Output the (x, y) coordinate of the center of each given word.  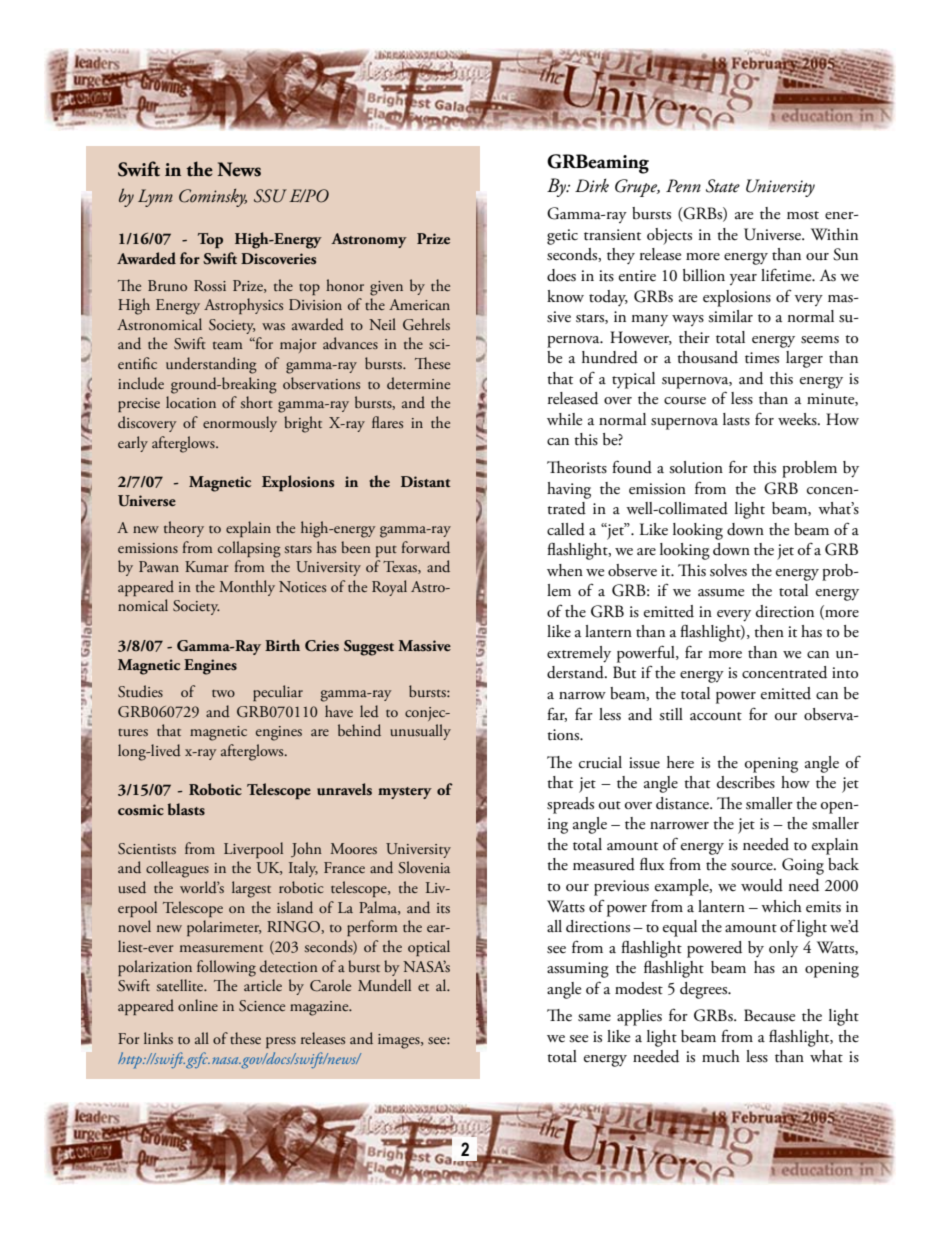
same (594, 1018)
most (803, 215)
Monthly (247, 588)
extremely (579, 654)
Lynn (155, 198)
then (769, 631)
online (198, 1005)
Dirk (592, 185)
